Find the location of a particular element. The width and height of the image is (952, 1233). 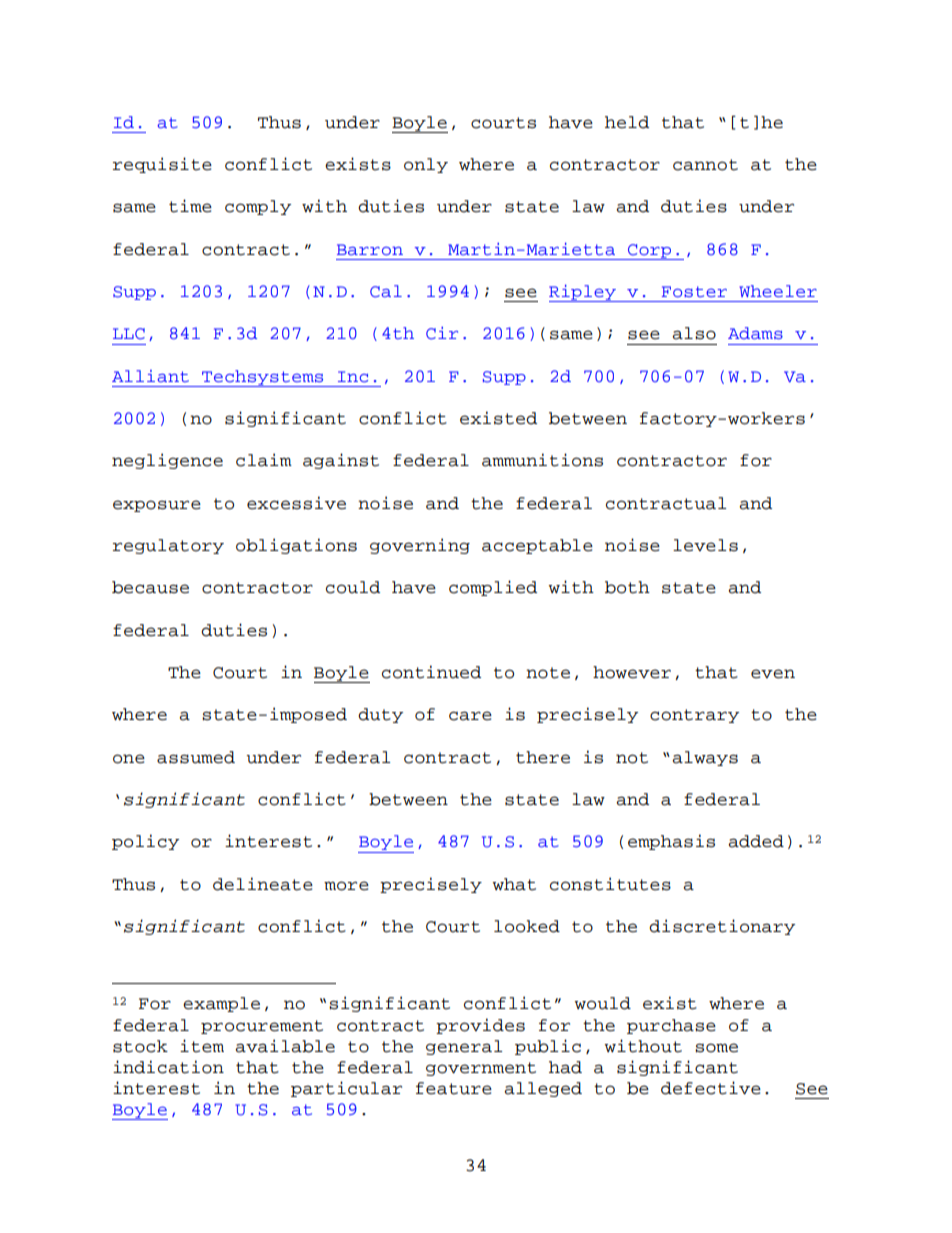

requisite is located at coordinates (162, 165).
